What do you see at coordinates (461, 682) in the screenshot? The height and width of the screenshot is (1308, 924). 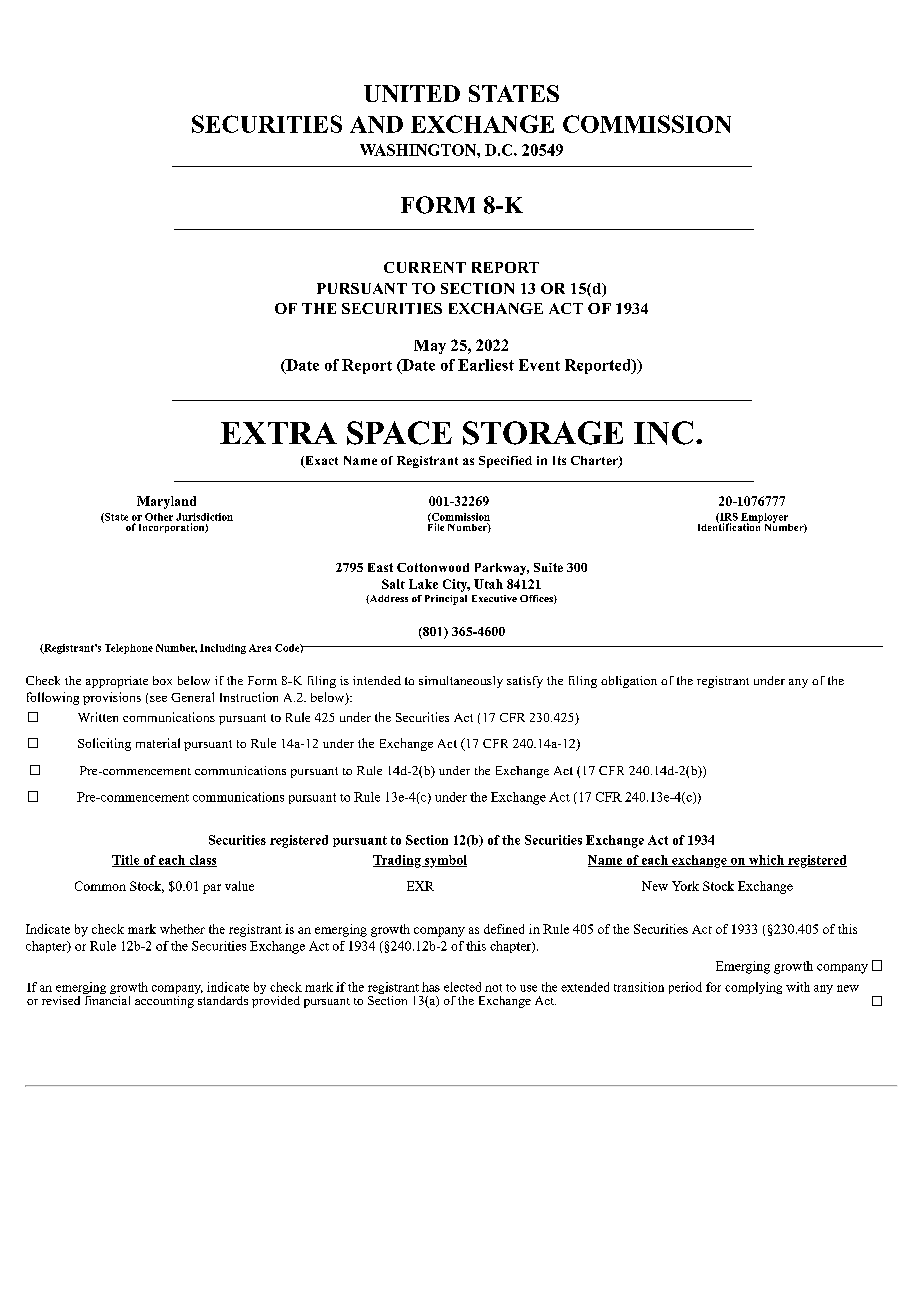 I see `simultaneously` at bounding box center [461, 682].
